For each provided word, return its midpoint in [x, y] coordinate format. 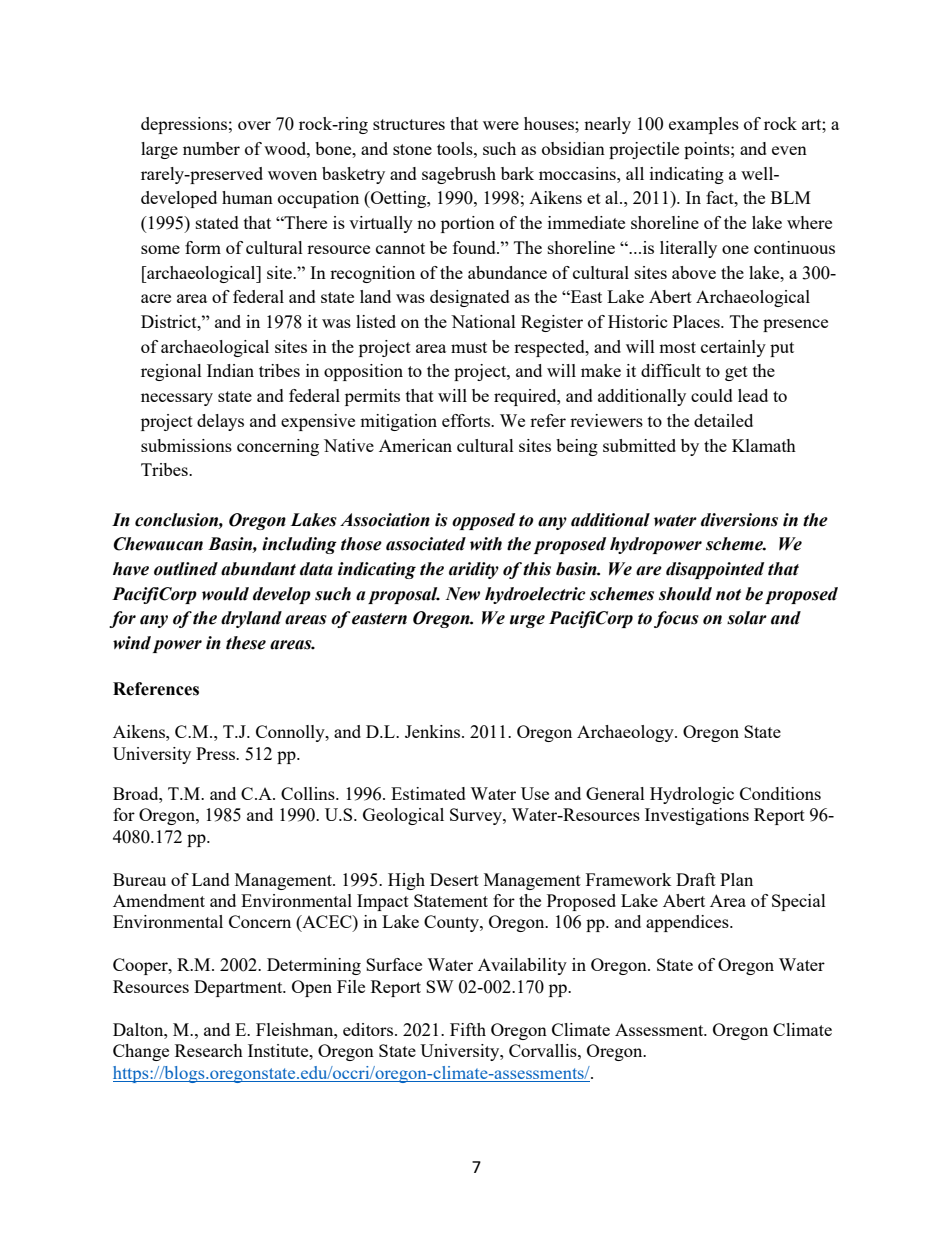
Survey [477, 816]
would [225, 594]
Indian [230, 370]
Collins [309, 793]
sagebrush [459, 175]
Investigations [697, 816]
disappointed [715, 570]
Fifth [468, 1029]
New [462, 594]
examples [704, 125]
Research [209, 1050]
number [211, 148]
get [736, 373]
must [469, 347]
